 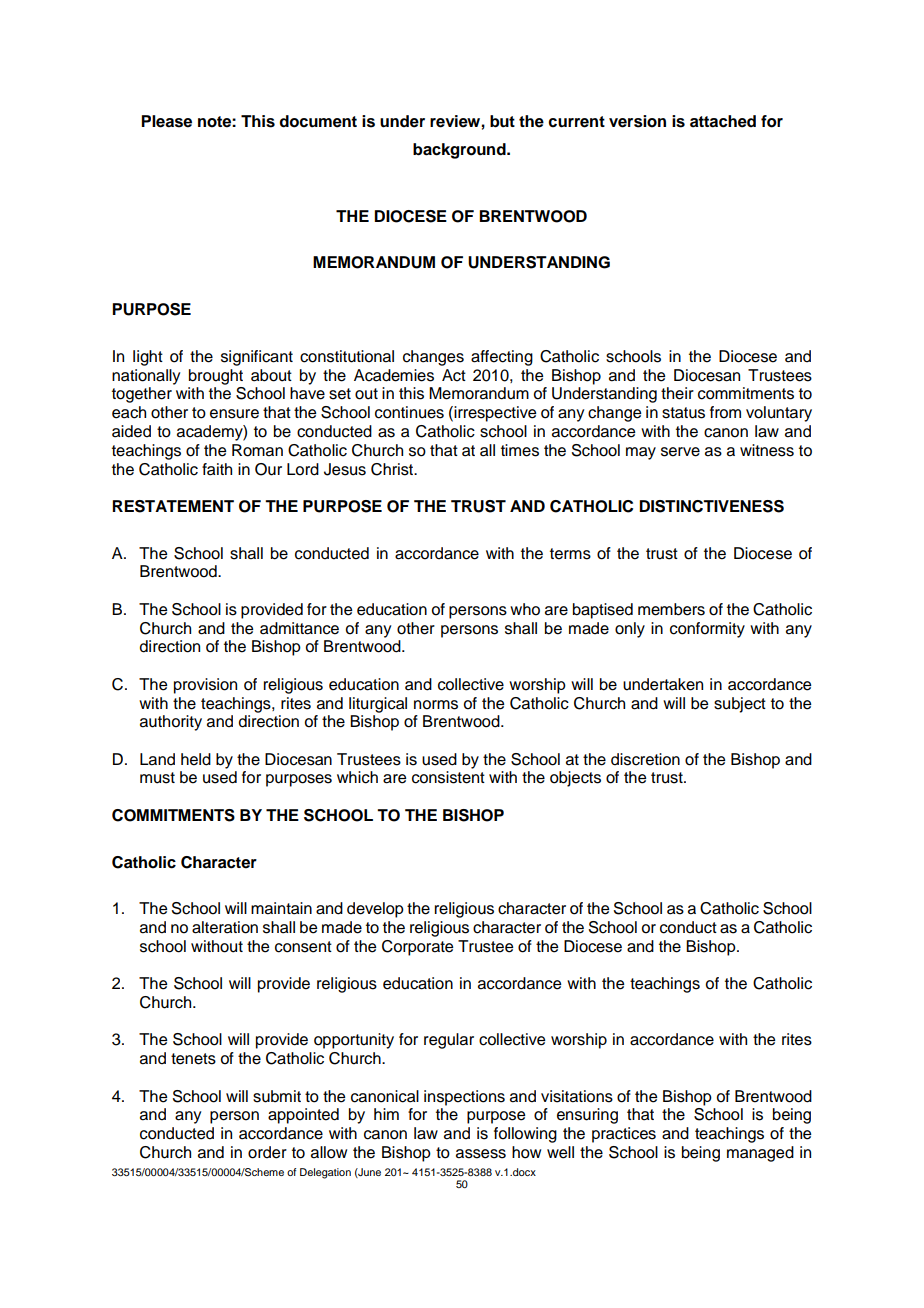 What do you see at coordinates (707, 630) in the screenshot?
I see `conformity` at bounding box center [707, 630].
